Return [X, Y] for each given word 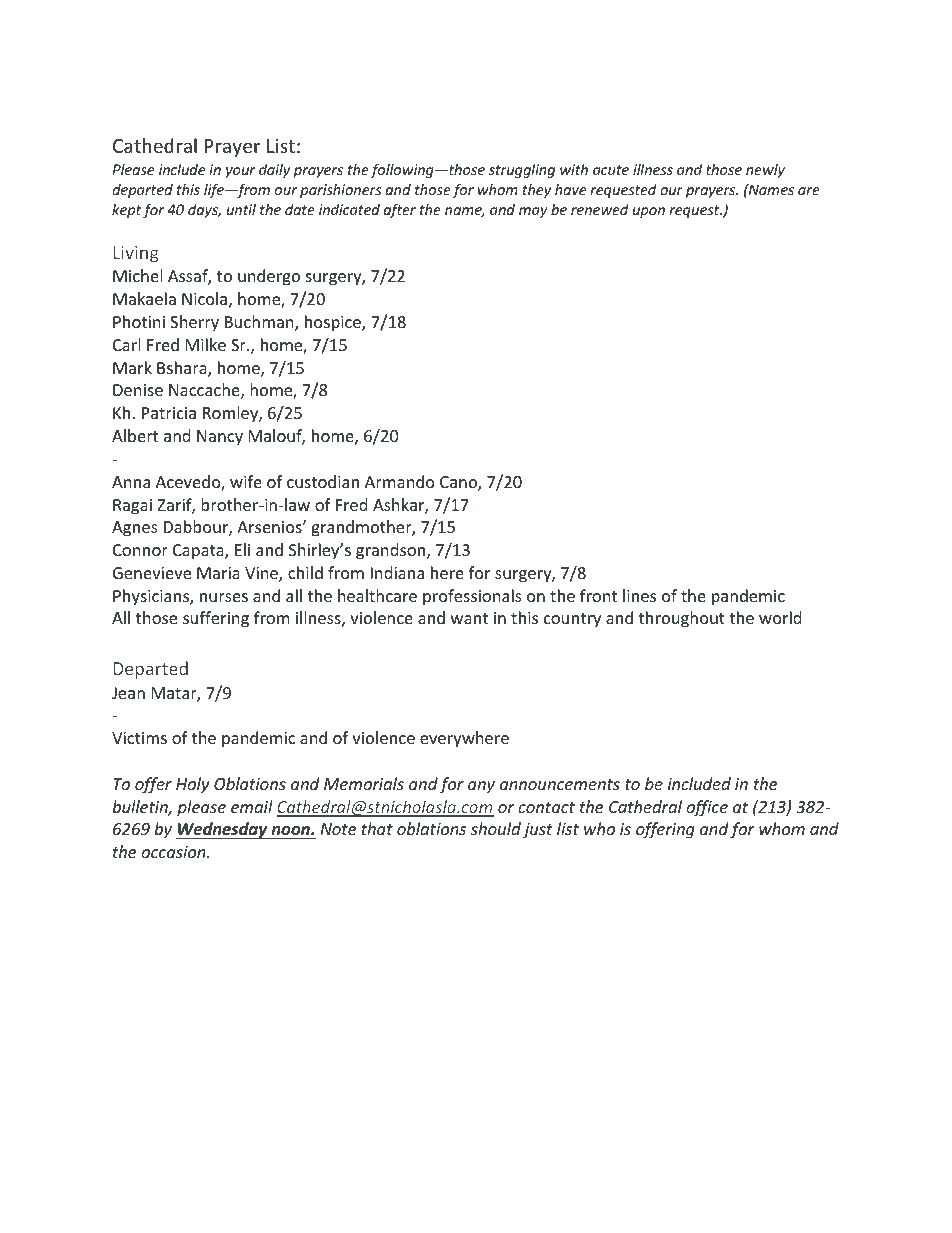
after [400, 211]
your [240, 172]
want [469, 618]
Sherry [194, 323]
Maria [218, 573]
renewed [600, 209]
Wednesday [223, 830]
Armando [400, 481]
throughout [682, 619]
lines [639, 595]
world [780, 617]
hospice [334, 323]
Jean [128, 693]
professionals [472, 597]
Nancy [220, 438]
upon [649, 212]
